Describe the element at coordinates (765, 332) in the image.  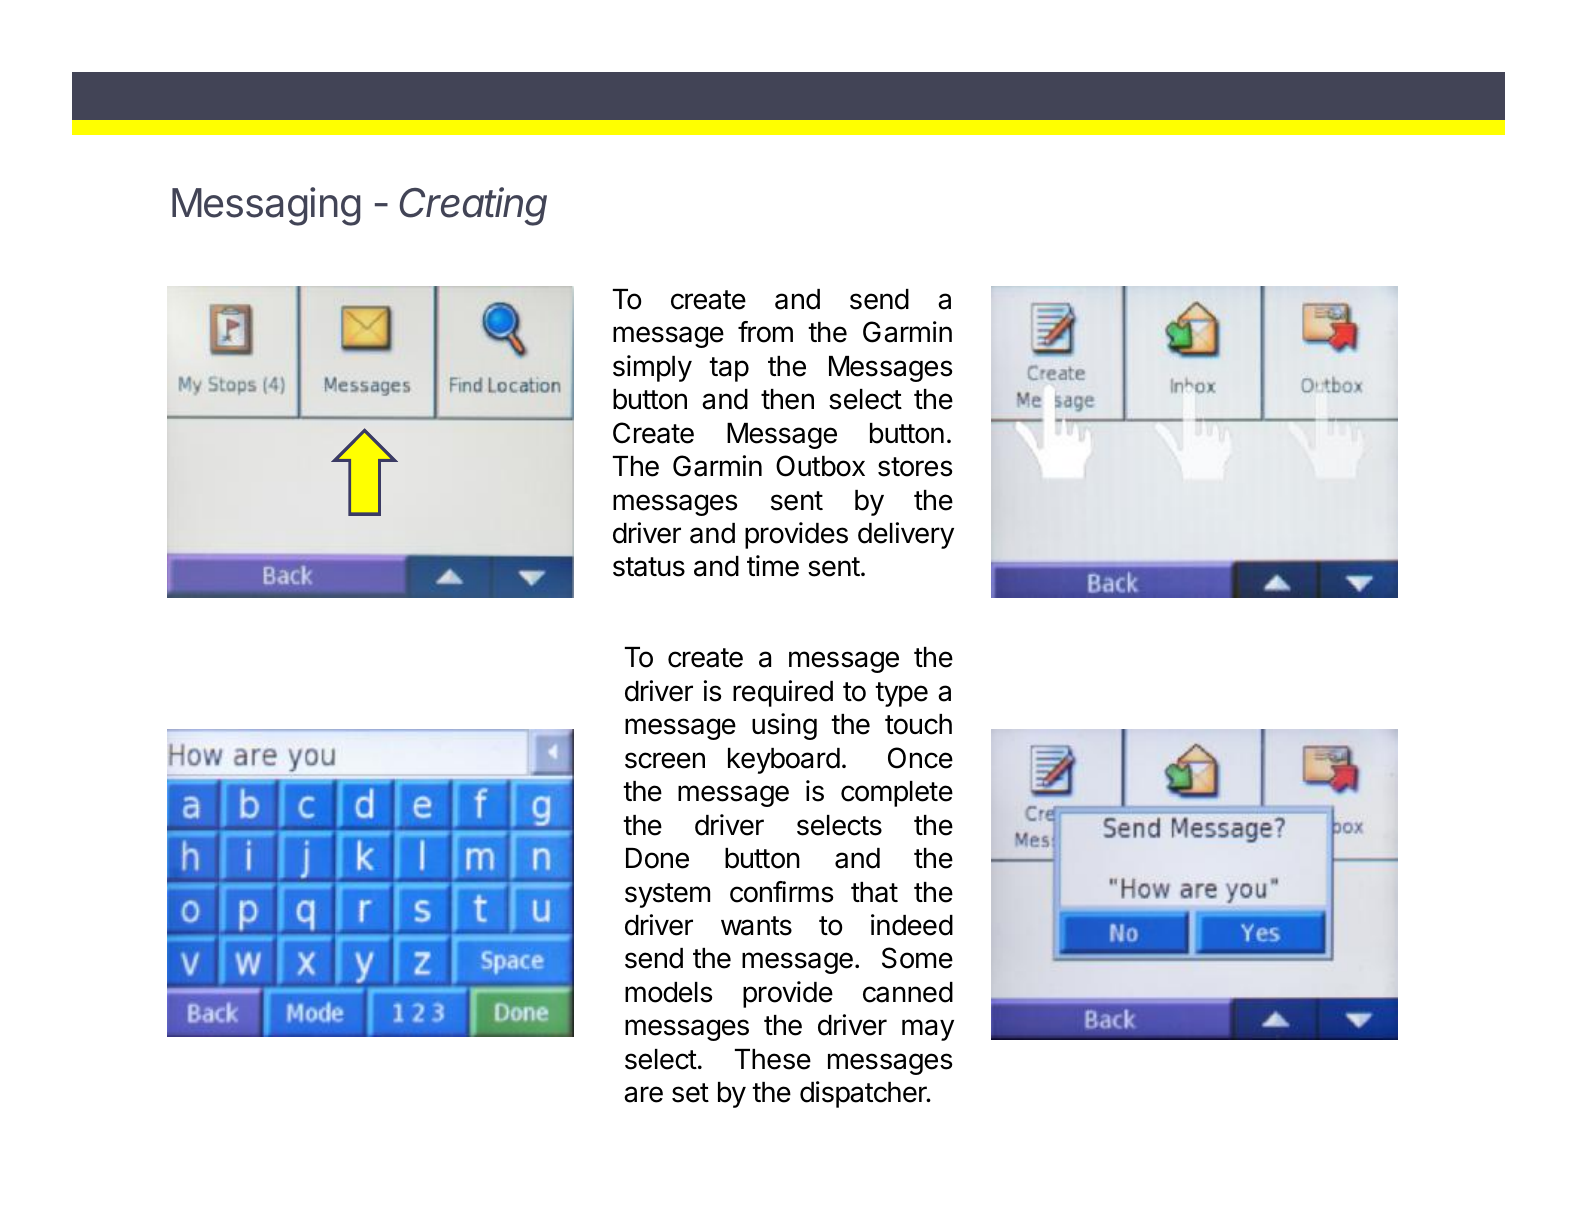
I see `from` at that location.
